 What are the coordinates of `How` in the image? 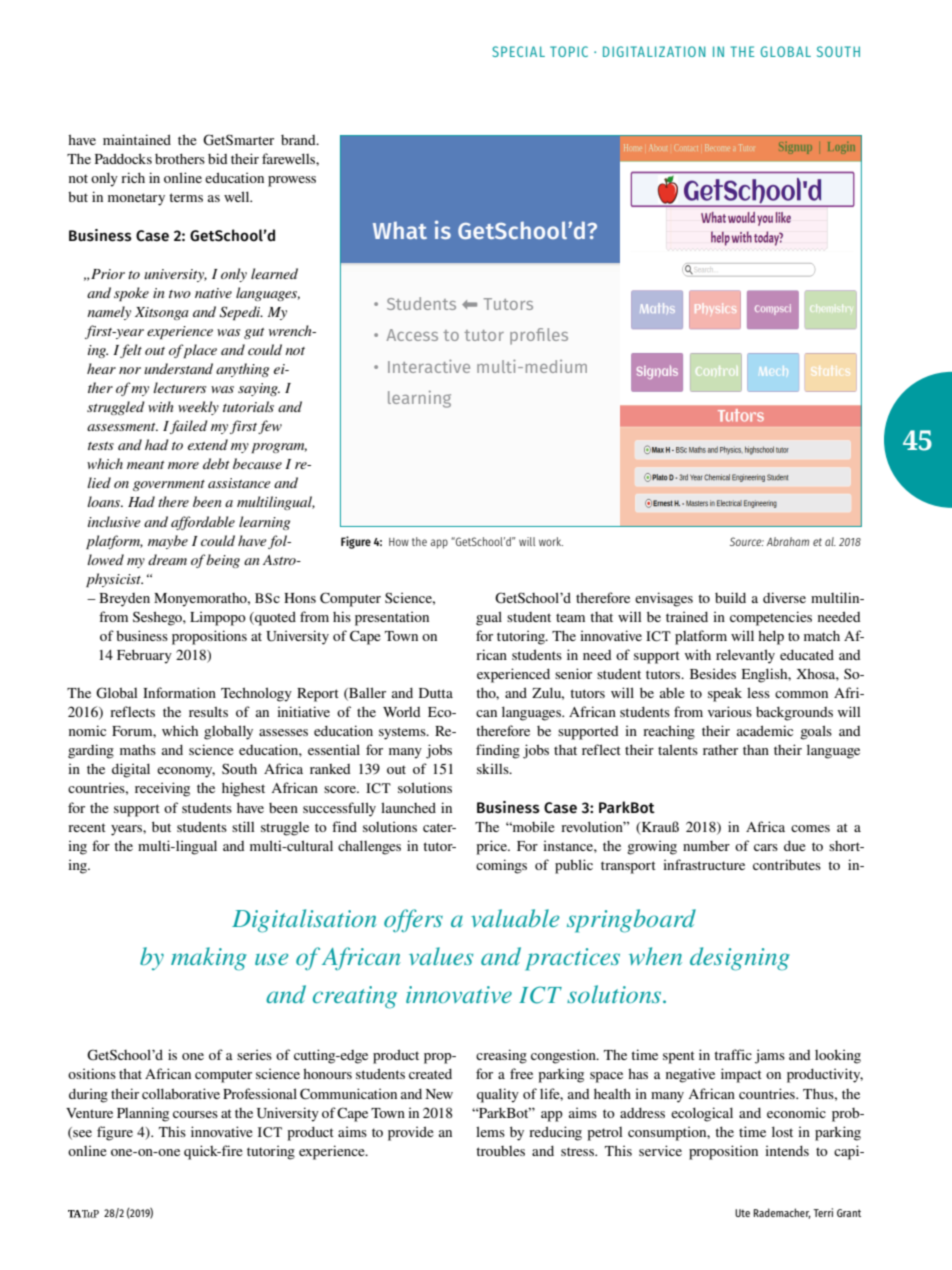 It's located at (399, 542).
